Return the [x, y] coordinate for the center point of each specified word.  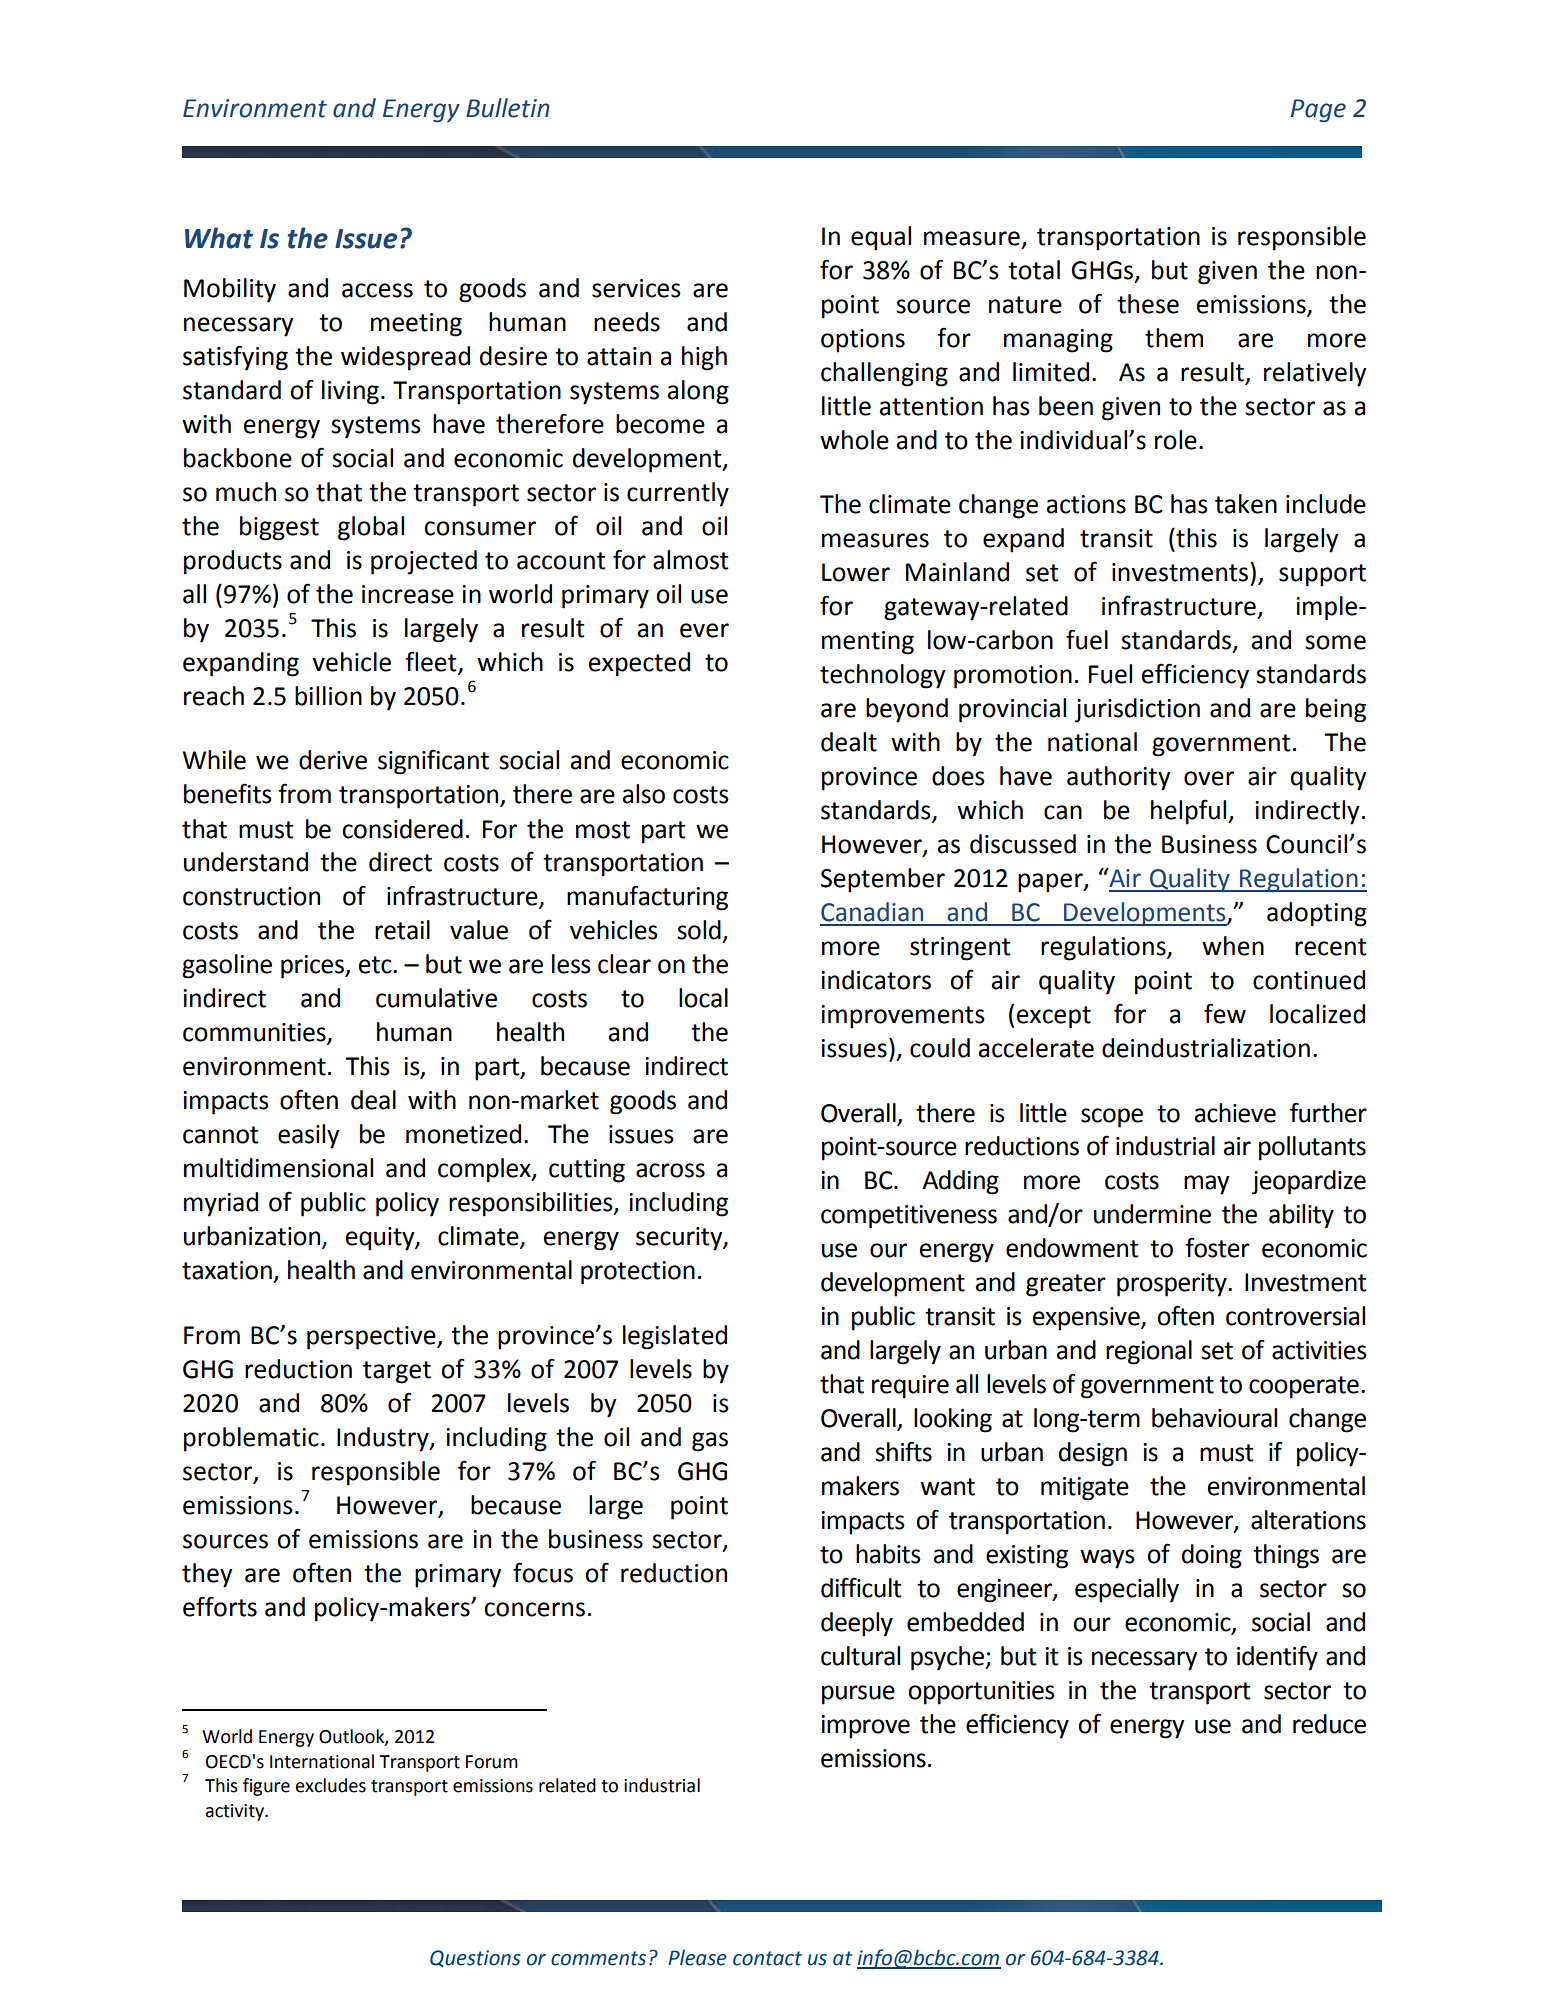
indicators [876, 980]
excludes [331, 1785]
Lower [856, 572]
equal [881, 238]
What [219, 238]
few [1225, 1013]
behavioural [1214, 1418]
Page [1318, 110]
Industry [384, 1439]
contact [767, 1958]
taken [1246, 504]
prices [314, 967]
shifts [903, 1451]
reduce [1329, 1724]
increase [408, 594]
